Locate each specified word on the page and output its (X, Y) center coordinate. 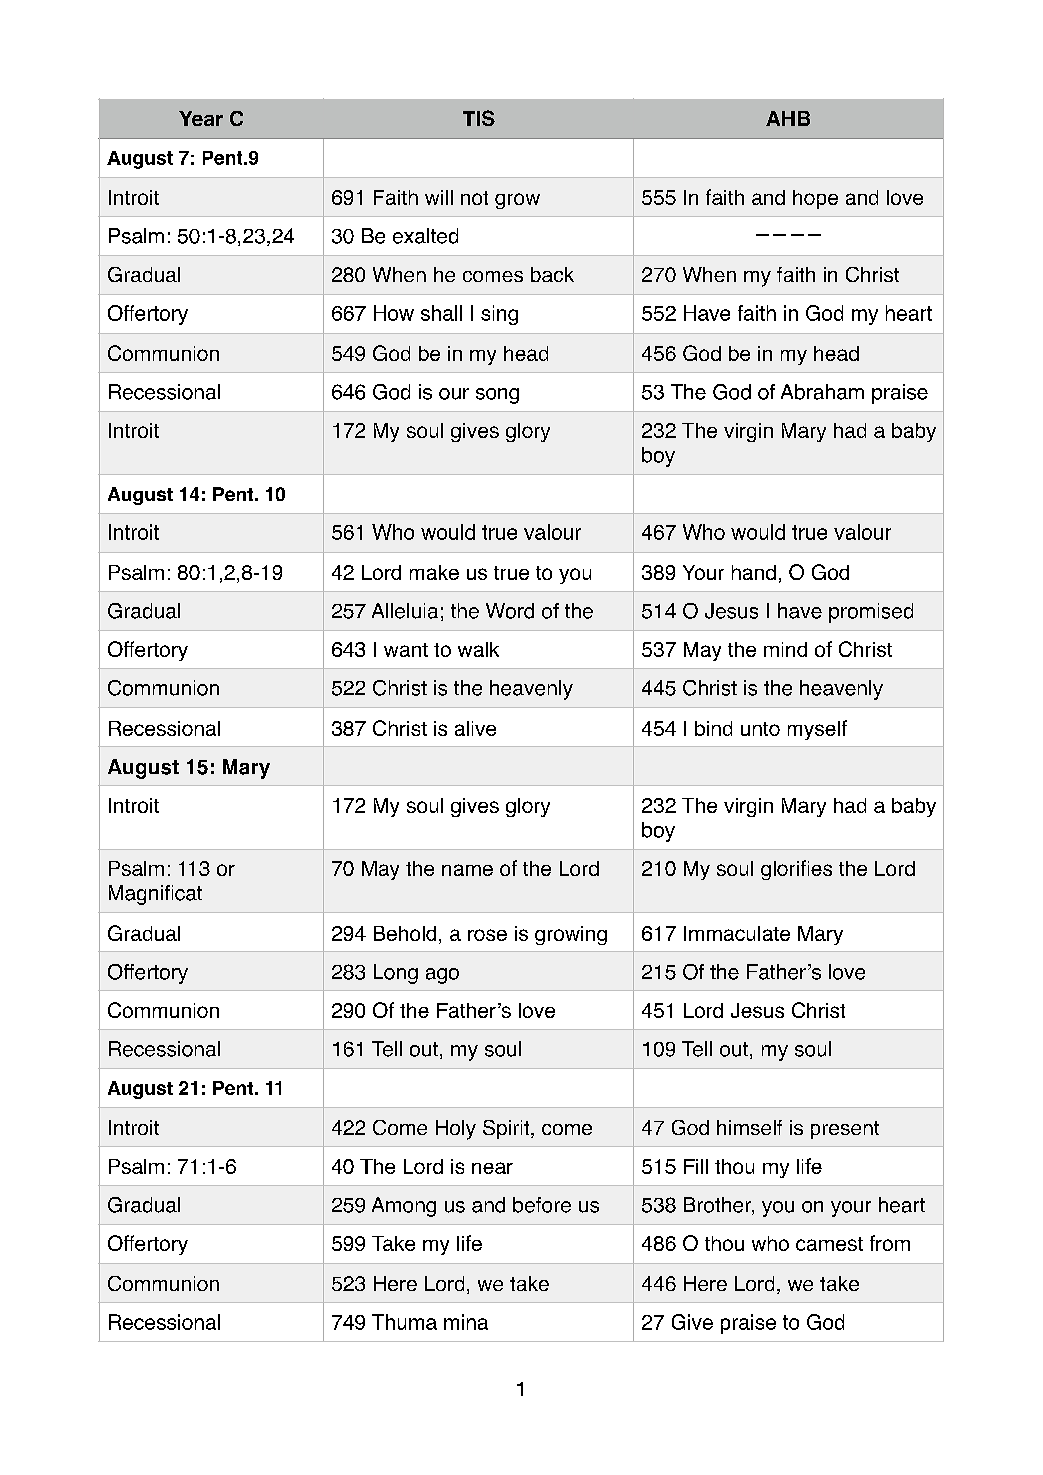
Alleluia (405, 611)
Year (201, 118)
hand (754, 572)
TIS (479, 118)
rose (487, 935)
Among (404, 1207)
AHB (788, 118)
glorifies (796, 870)
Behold (405, 933)
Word (510, 611)
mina (466, 1322)
